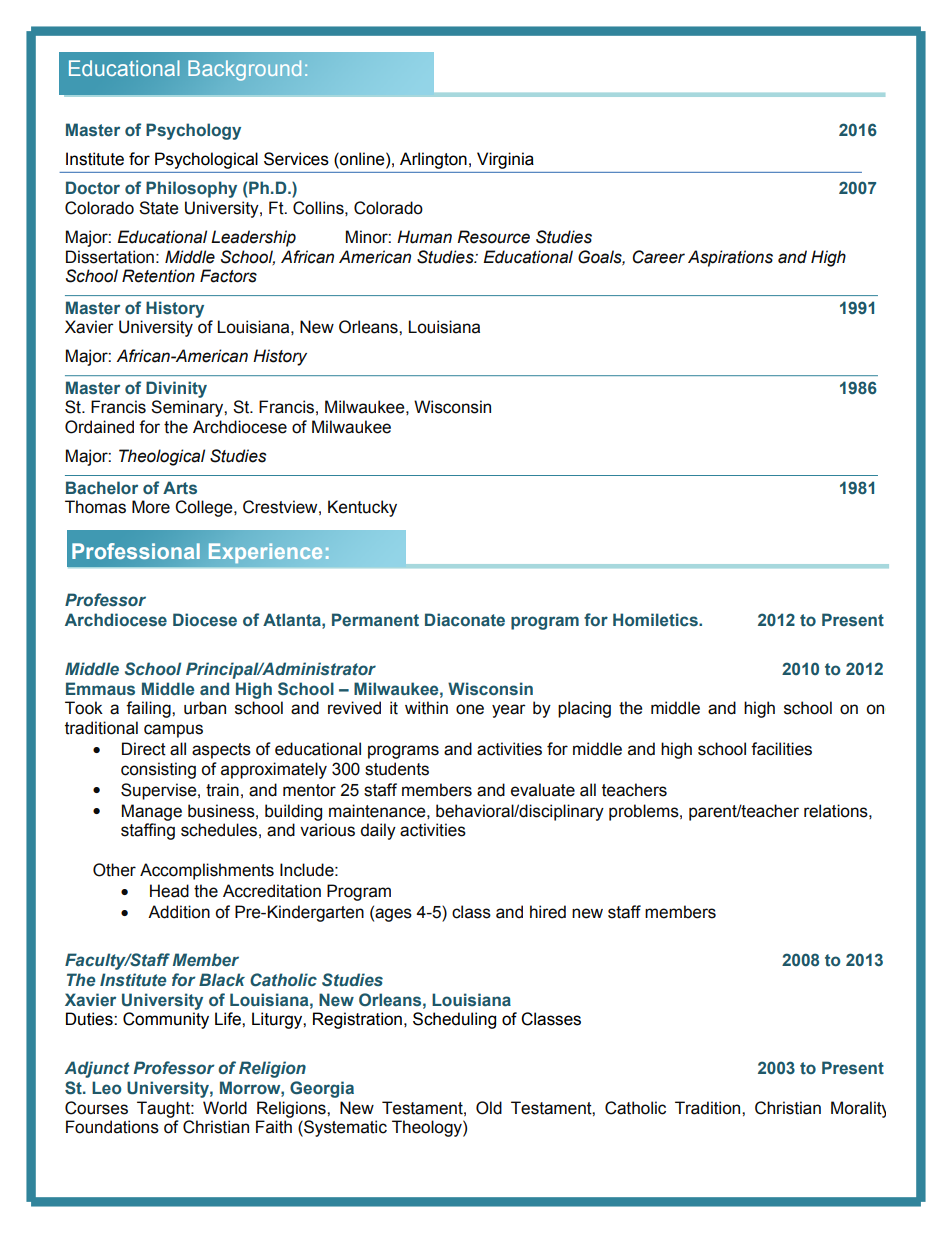 Image resolution: width=952 pixels, height=1233 pixels. I want to click on Virginia, so click(505, 160).
